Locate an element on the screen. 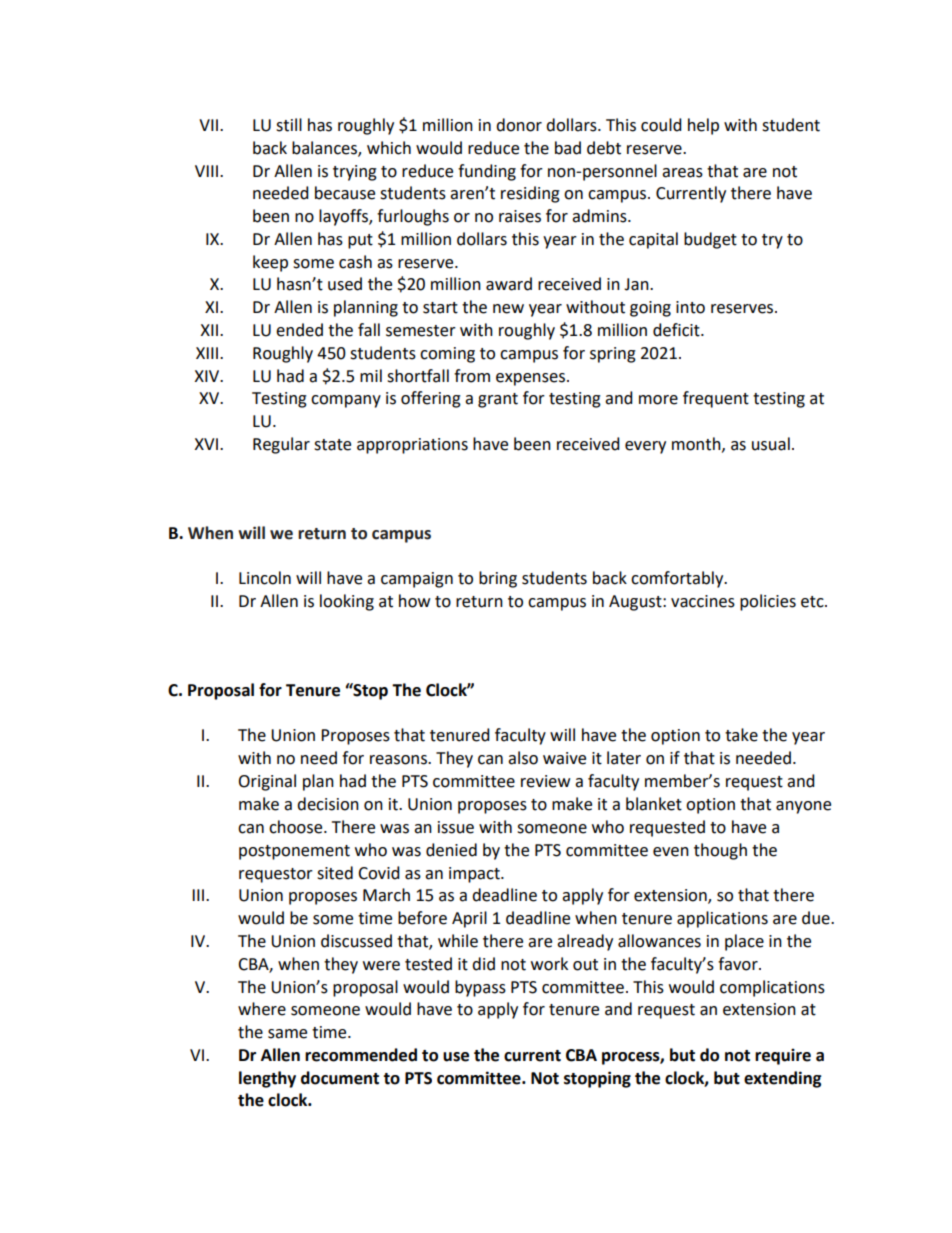 This screenshot has height=1233, width=952. Lincoln is located at coordinates (265, 578).
